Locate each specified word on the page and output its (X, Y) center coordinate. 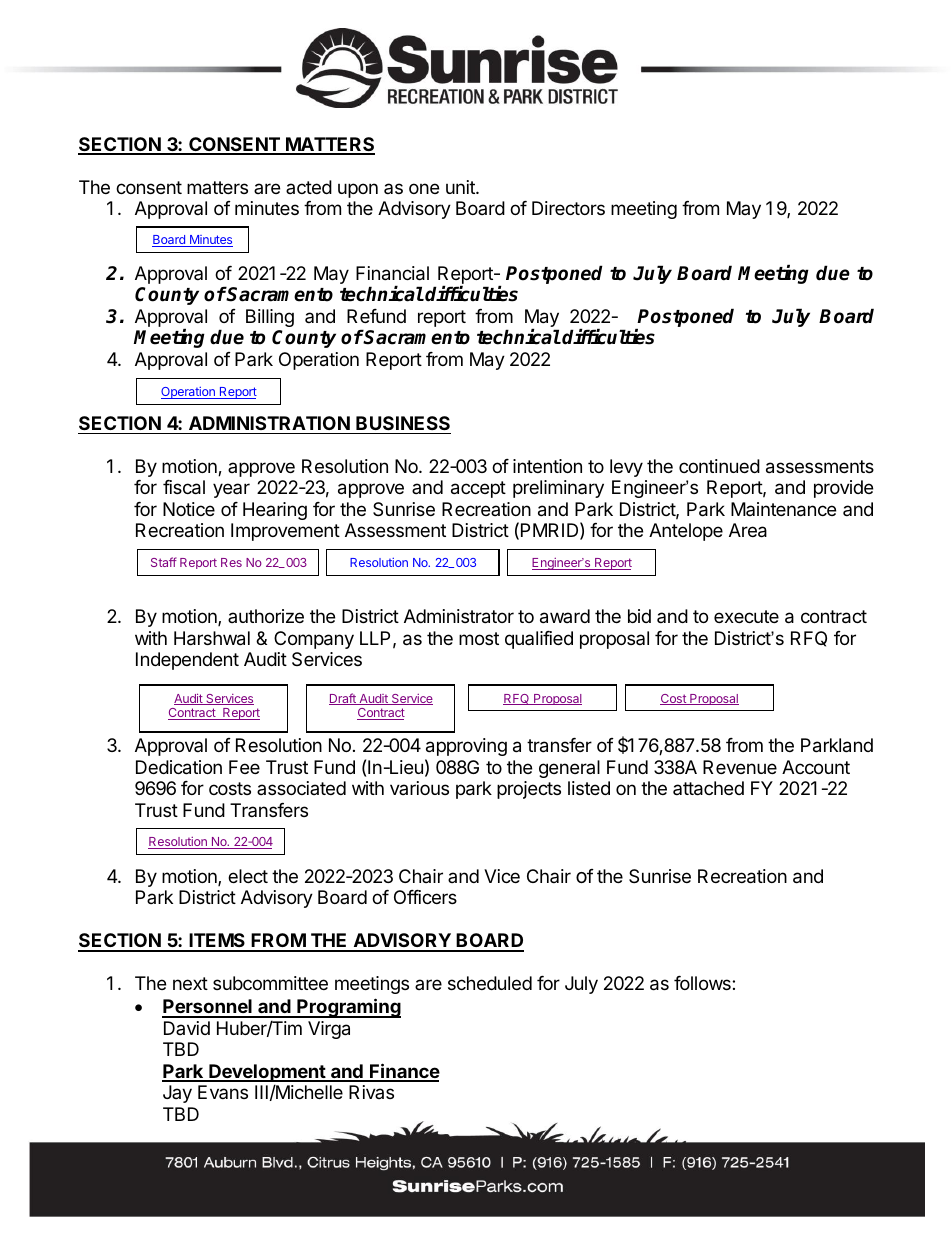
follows (703, 983)
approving (466, 747)
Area (748, 530)
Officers (425, 897)
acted (309, 187)
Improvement (285, 532)
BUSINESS (403, 423)
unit (461, 187)
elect (248, 876)
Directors (568, 208)
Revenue (740, 767)
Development (267, 1073)
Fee (244, 767)
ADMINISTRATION (269, 423)
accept (478, 489)
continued (719, 466)
